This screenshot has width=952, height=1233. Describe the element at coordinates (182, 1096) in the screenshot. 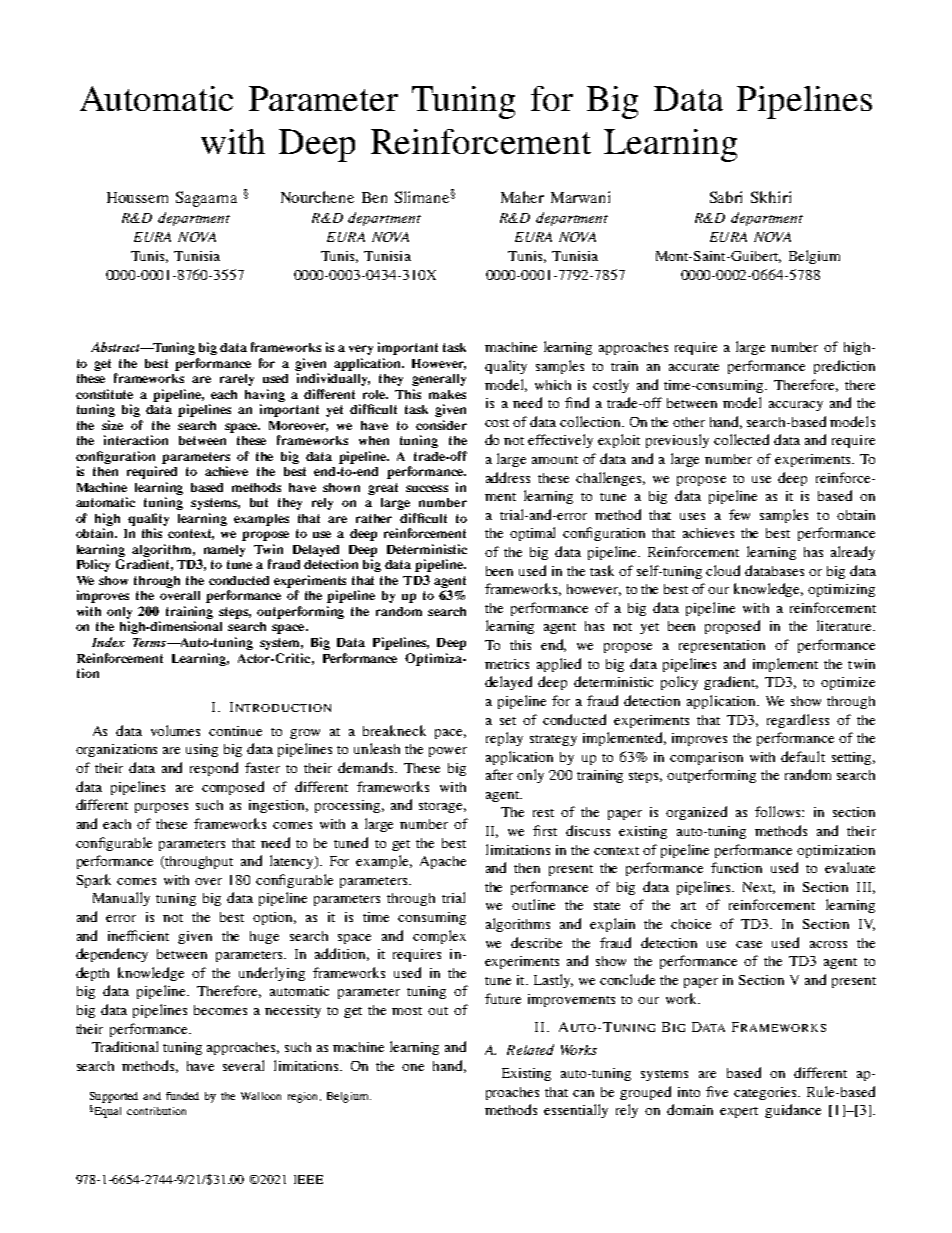

I see `funded` at that location.
